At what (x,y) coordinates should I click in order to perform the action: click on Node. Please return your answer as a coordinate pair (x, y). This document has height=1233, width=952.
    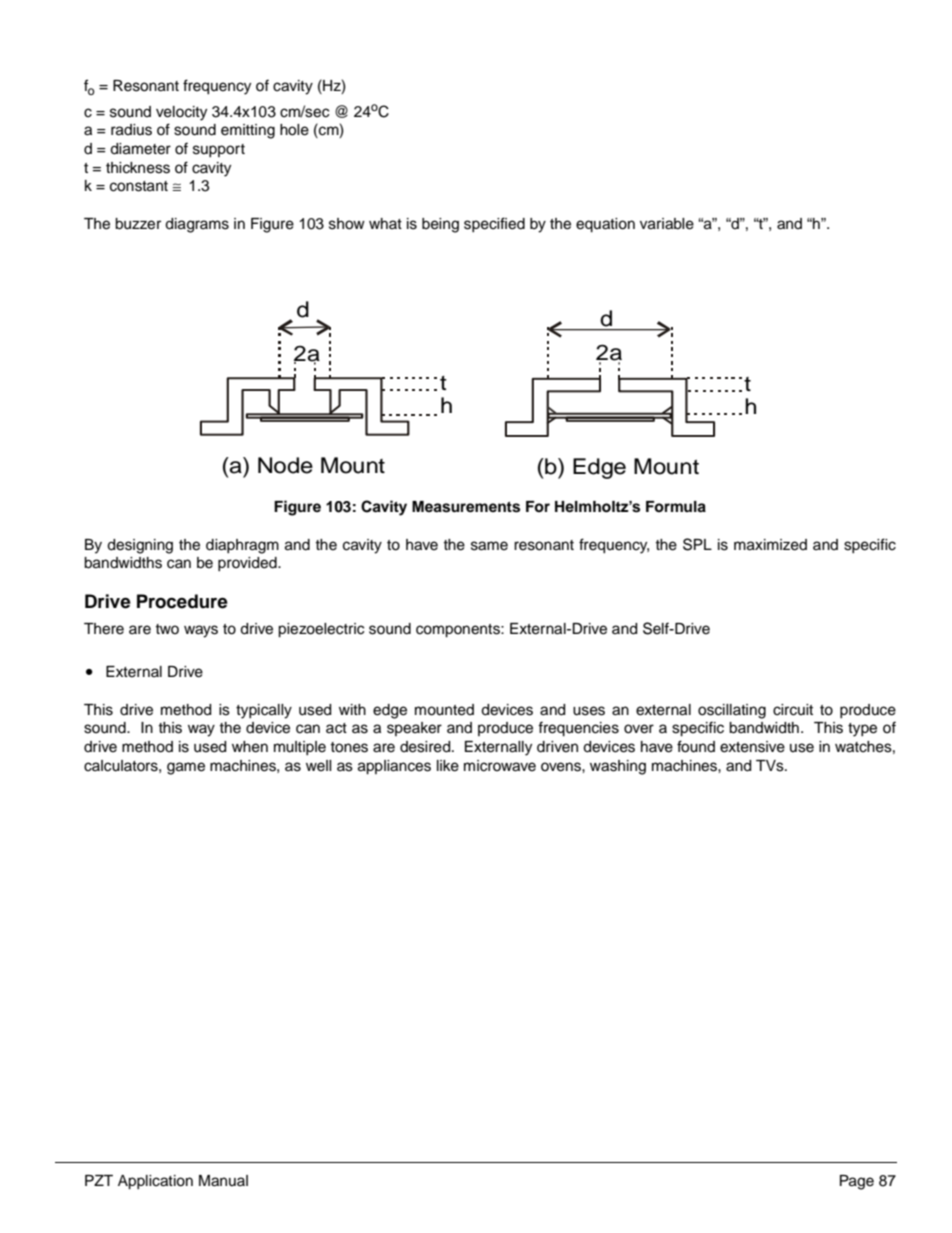
    Looking at the image, I should click on (285, 465).
